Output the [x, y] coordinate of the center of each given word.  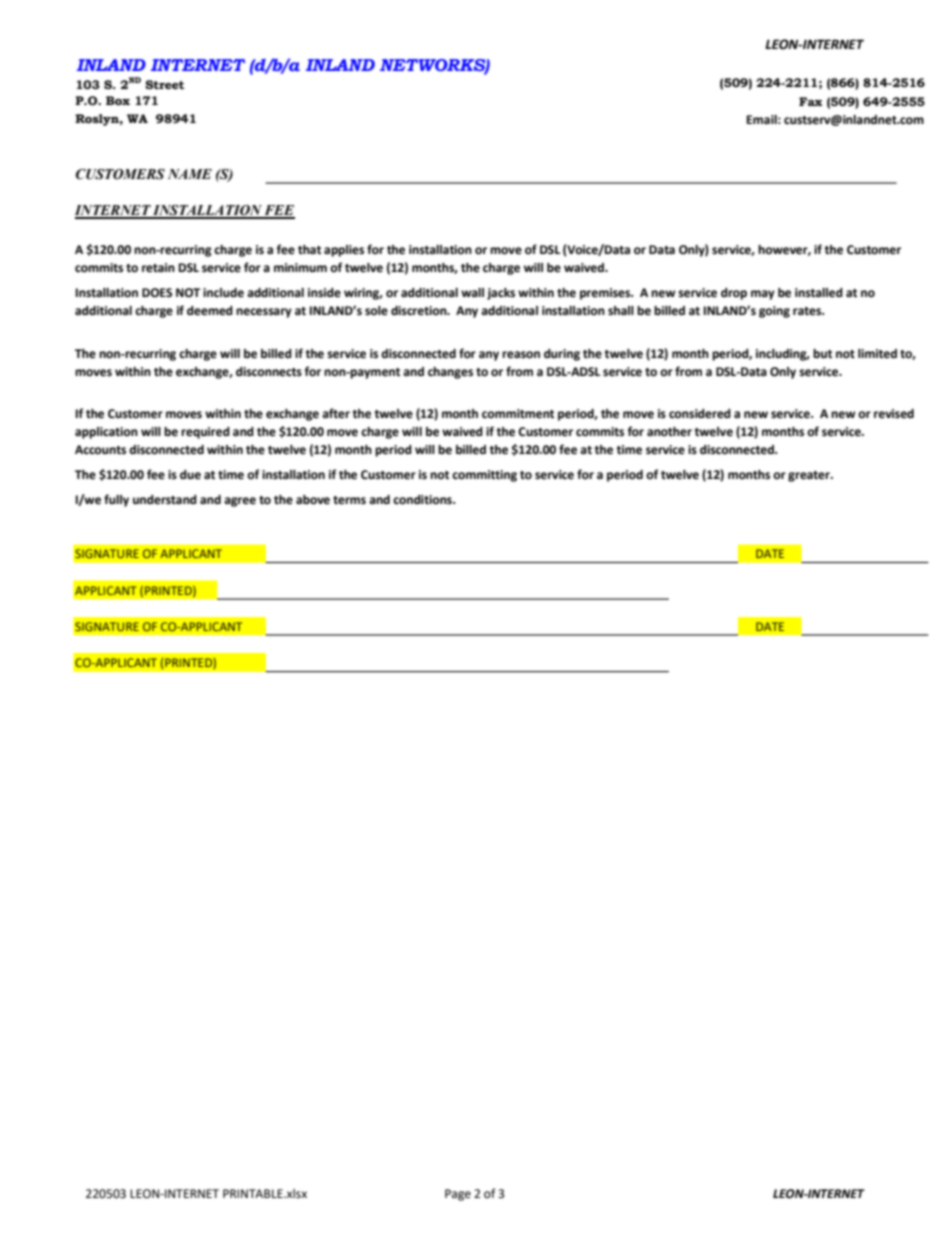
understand [165, 500]
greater [810, 476]
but [822, 354]
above [313, 500]
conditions [423, 500]
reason [521, 355]
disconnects [269, 372]
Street [164, 84]
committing [484, 476]
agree [240, 502]
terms [349, 500]
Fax [811, 101]
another [669, 432]
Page [458, 1195]
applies [344, 251]
